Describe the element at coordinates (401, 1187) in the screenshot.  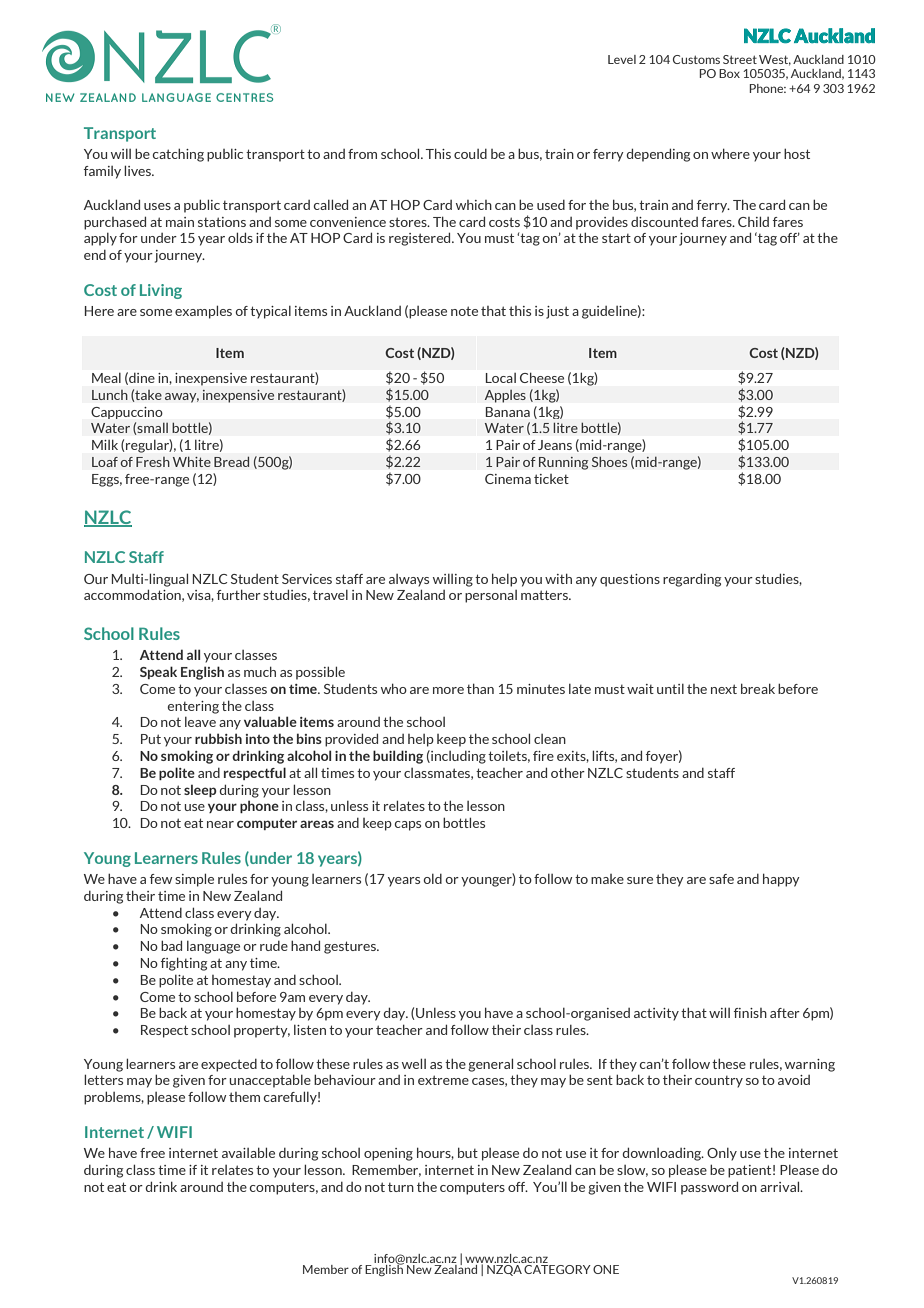
I see `turn` at that location.
